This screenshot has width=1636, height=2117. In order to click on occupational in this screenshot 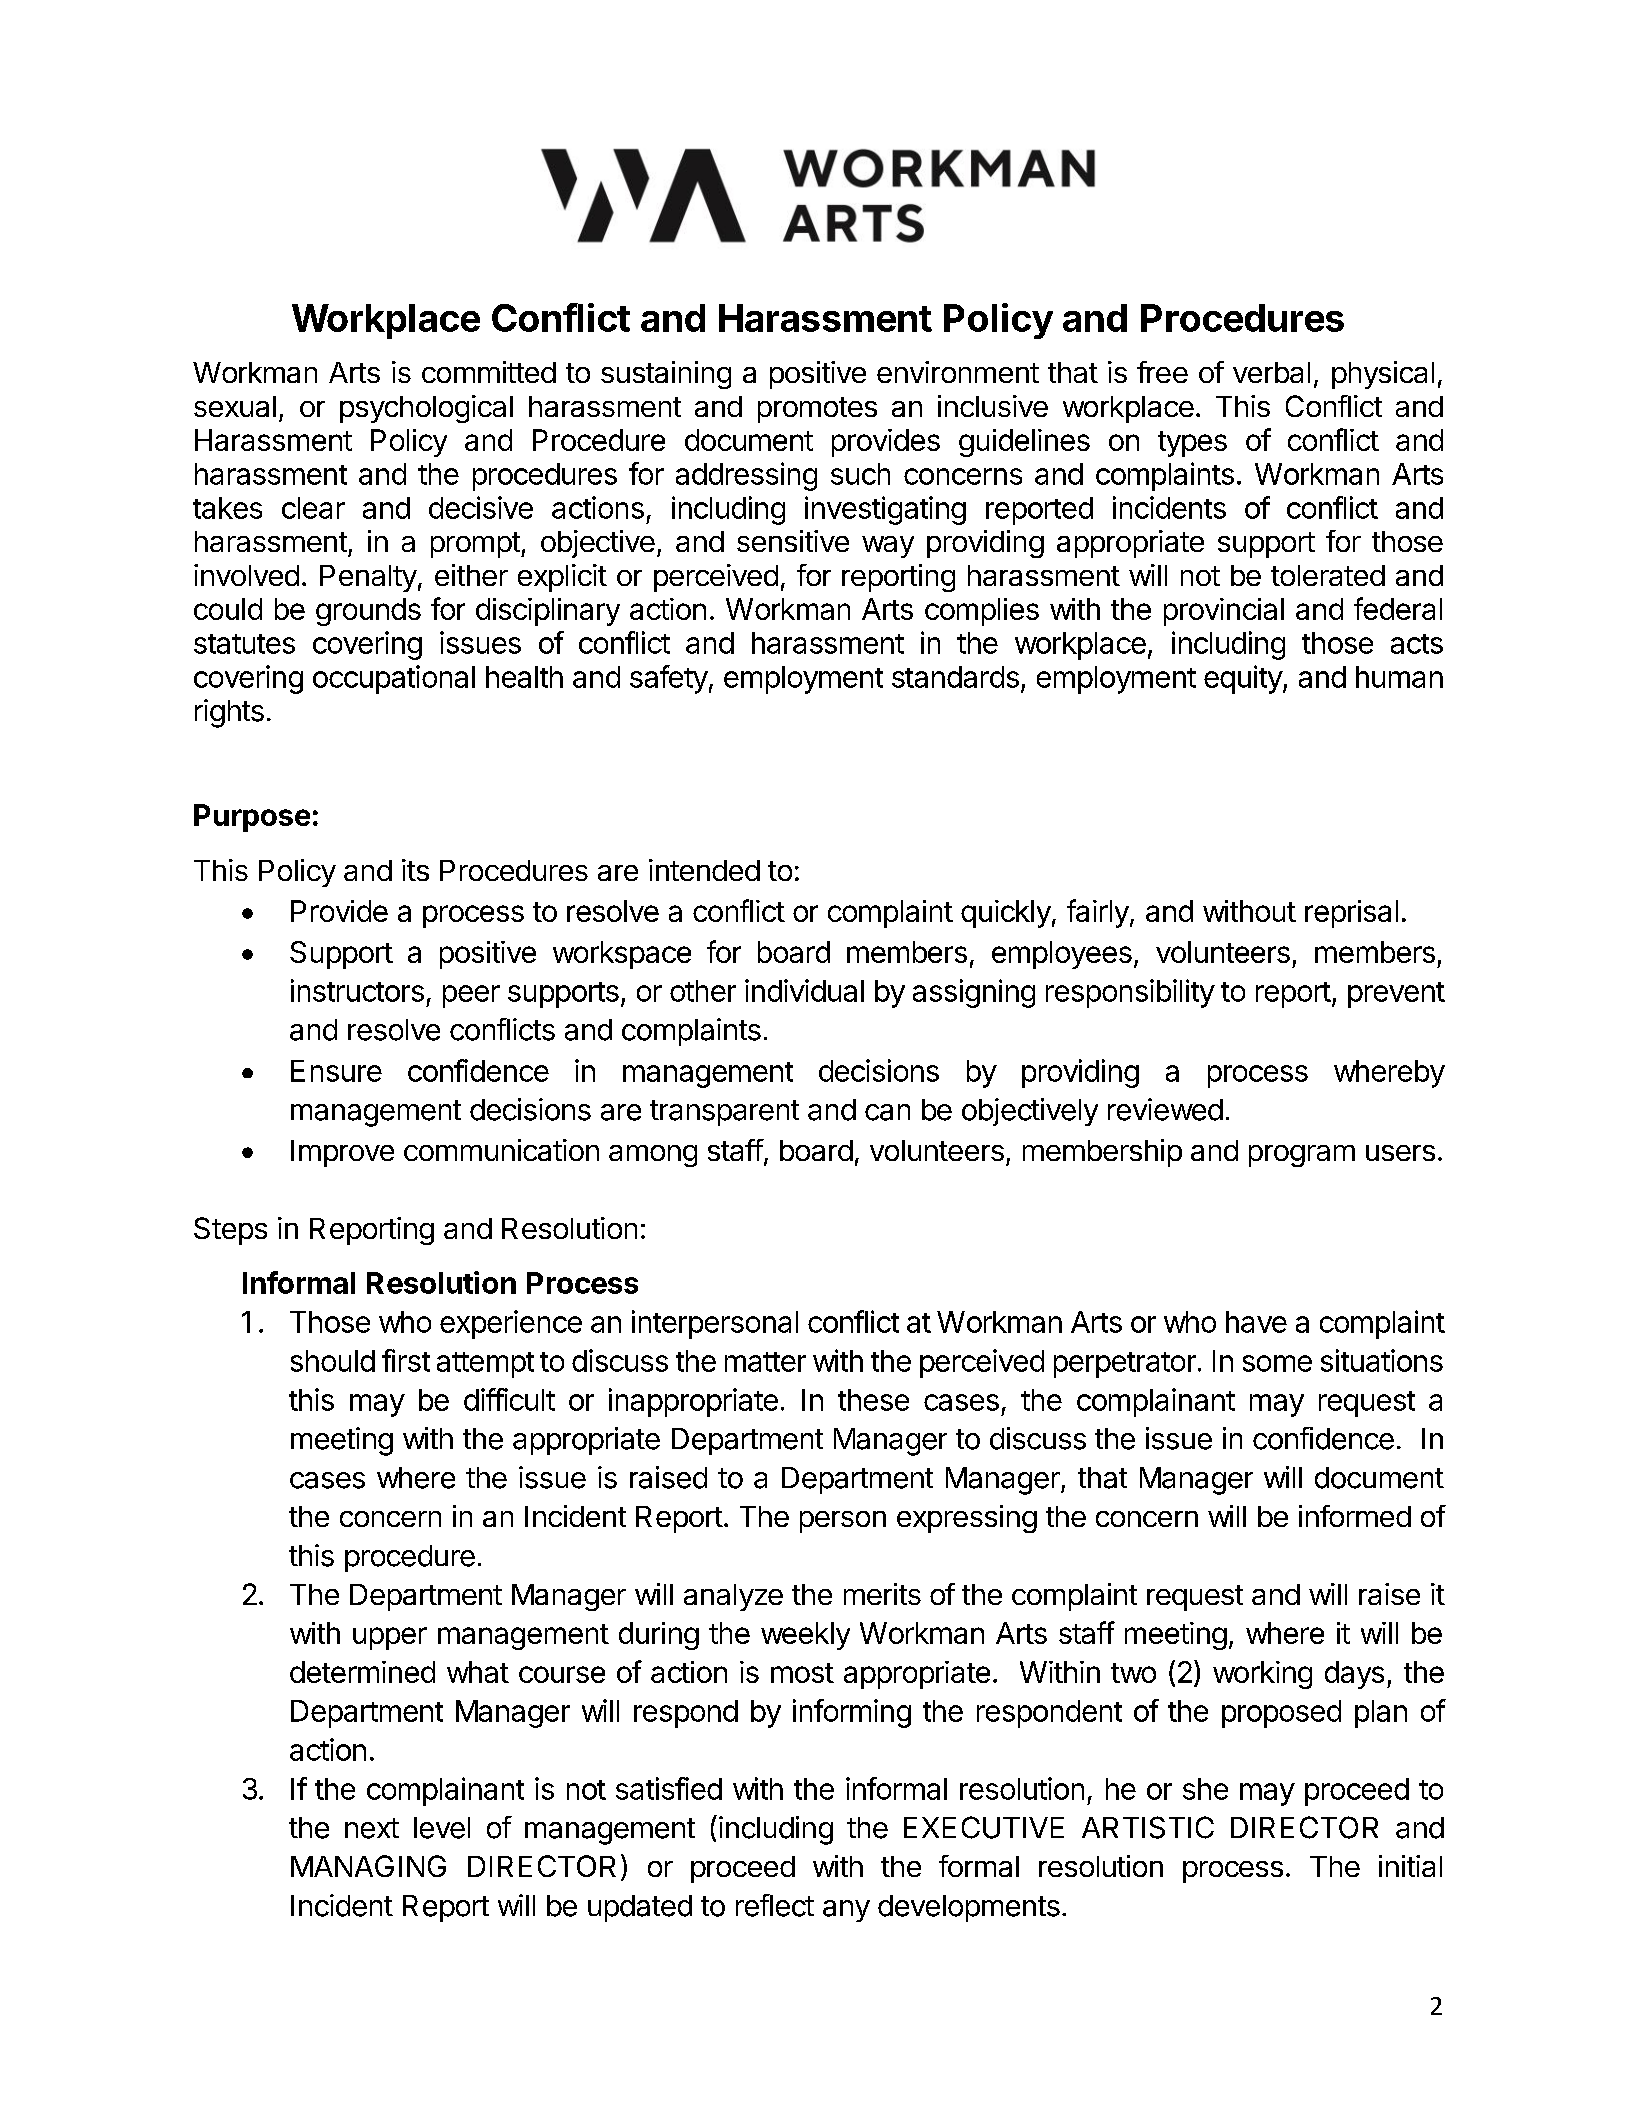, I will do `click(394, 679)`.
